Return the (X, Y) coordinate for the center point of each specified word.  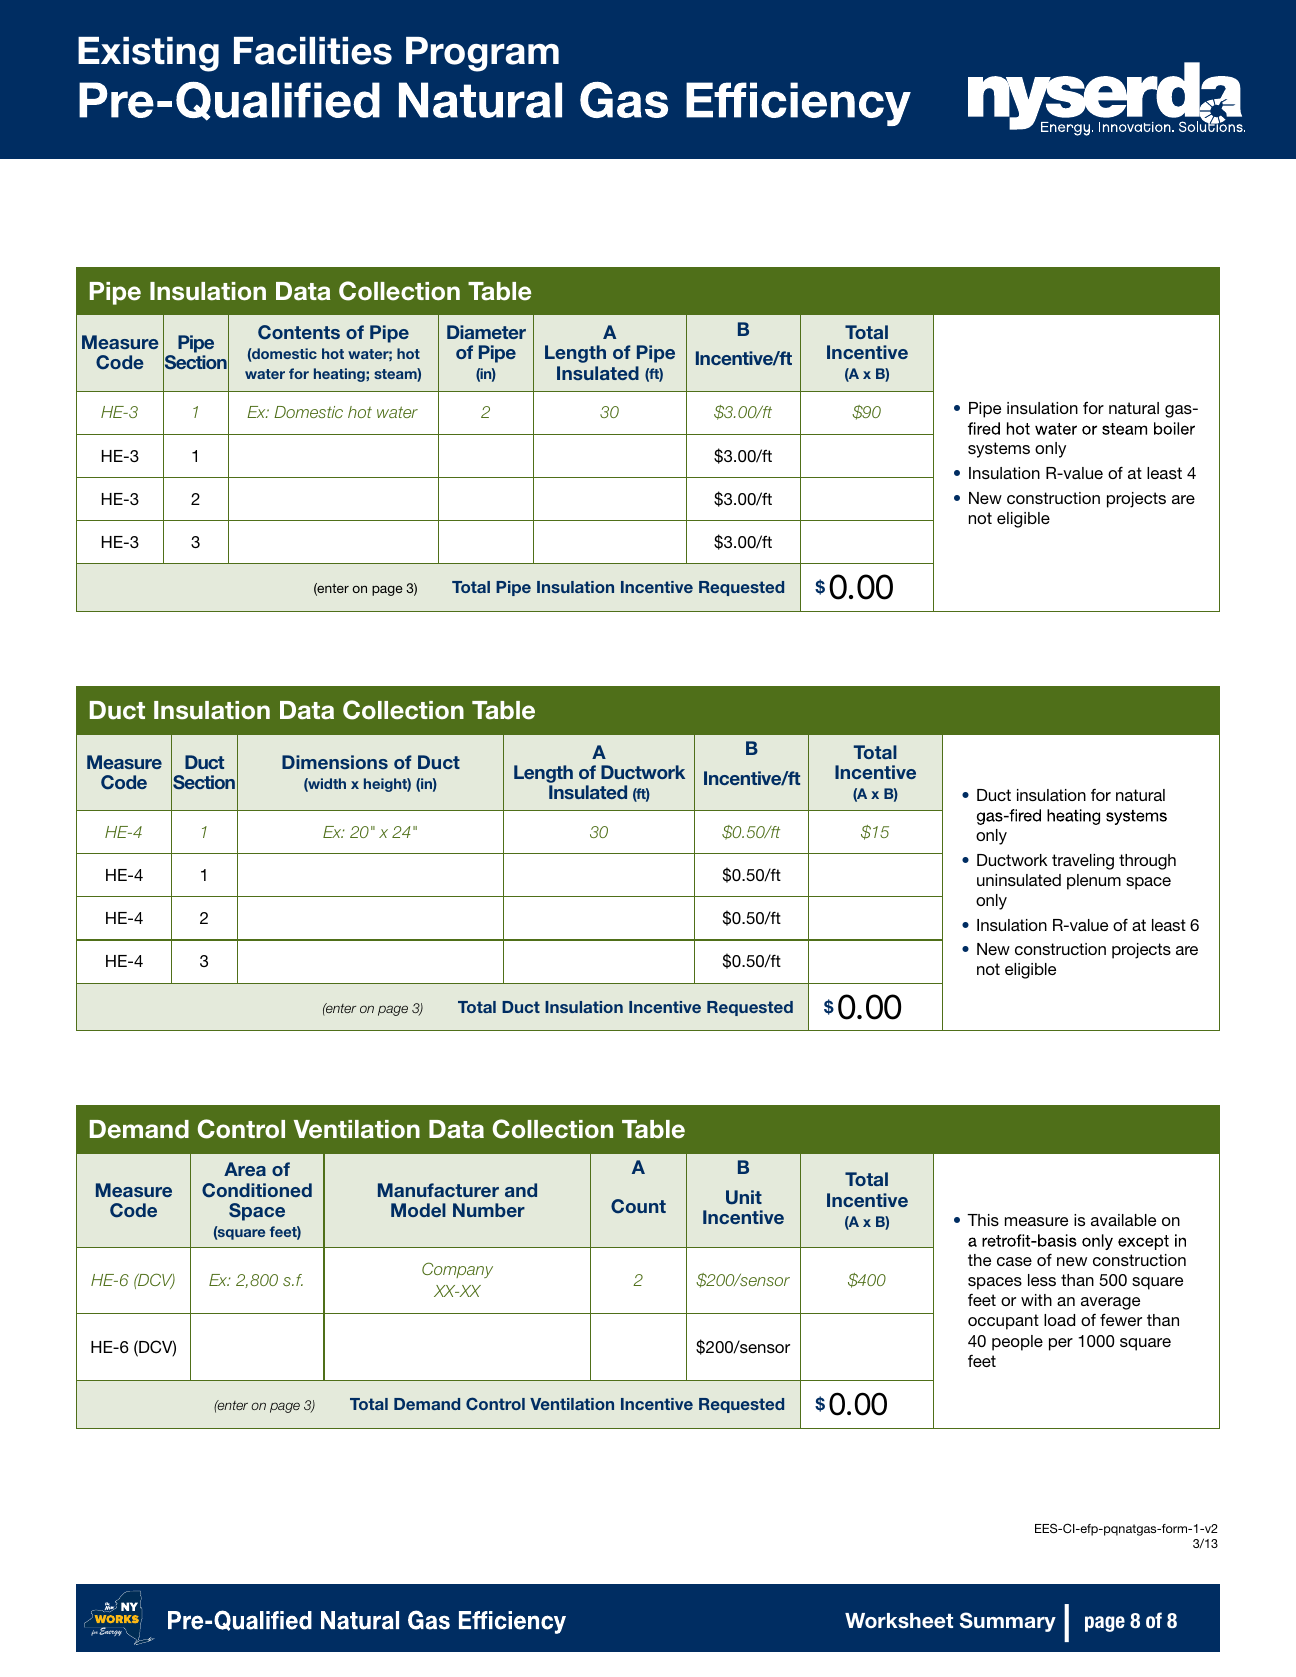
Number (489, 1210)
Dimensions (335, 762)
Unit (744, 1197)
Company (457, 1270)
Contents (299, 332)
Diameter (486, 332)
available (1123, 1220)
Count (638, 1206)
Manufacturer (438, 1190)
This (983, 1220)
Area (245, 1169)
